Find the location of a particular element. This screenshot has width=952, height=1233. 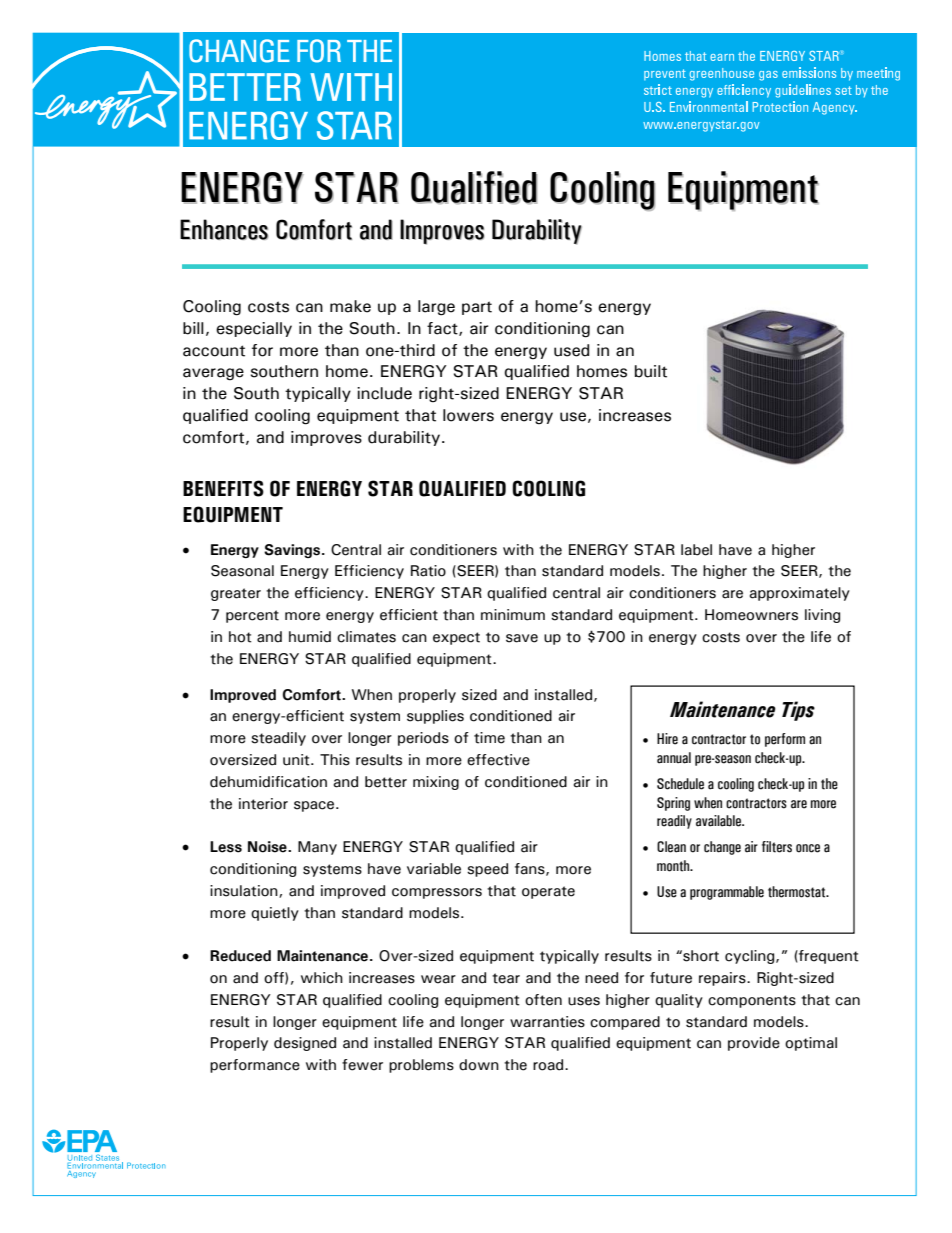

speed is located at coordinates (487, 870).
